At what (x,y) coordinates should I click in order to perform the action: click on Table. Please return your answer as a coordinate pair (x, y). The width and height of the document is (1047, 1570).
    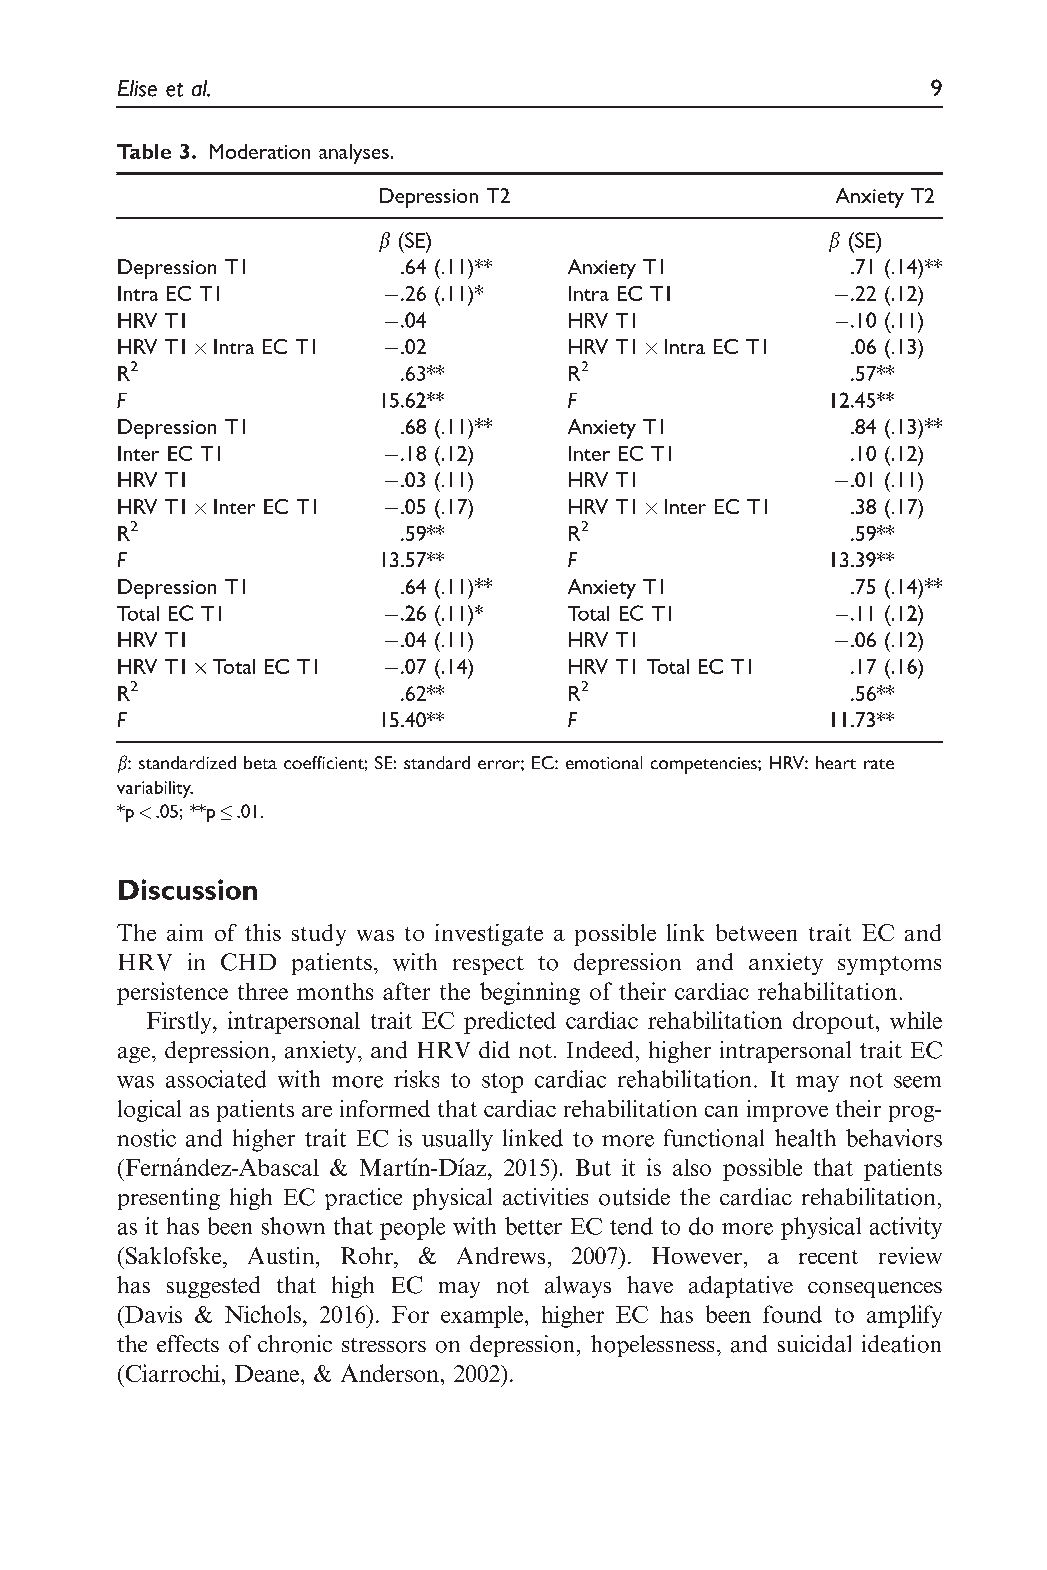
    Looking at the image, I should click on (144, 151).
